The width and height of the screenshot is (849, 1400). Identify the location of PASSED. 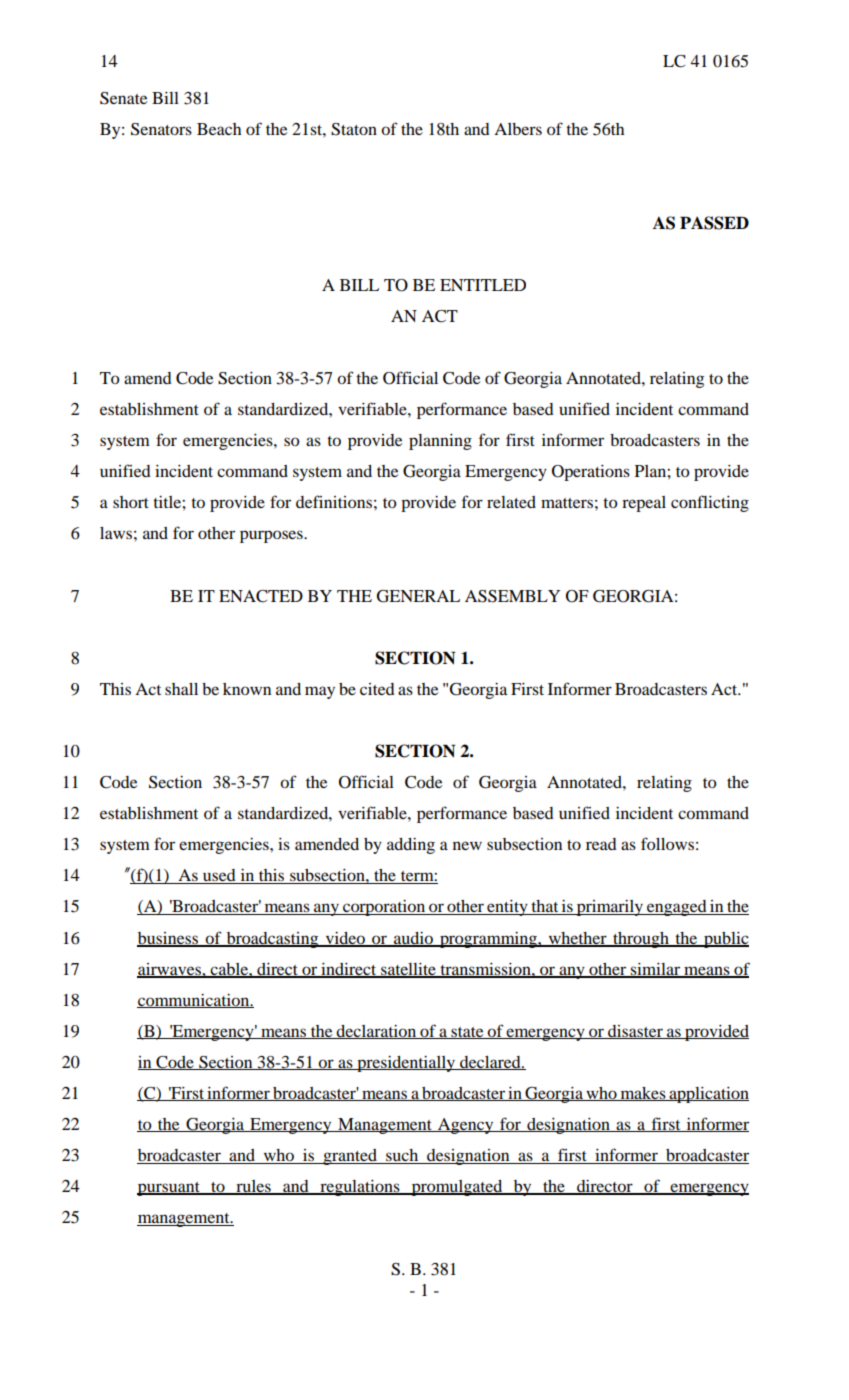
(714, 223).
